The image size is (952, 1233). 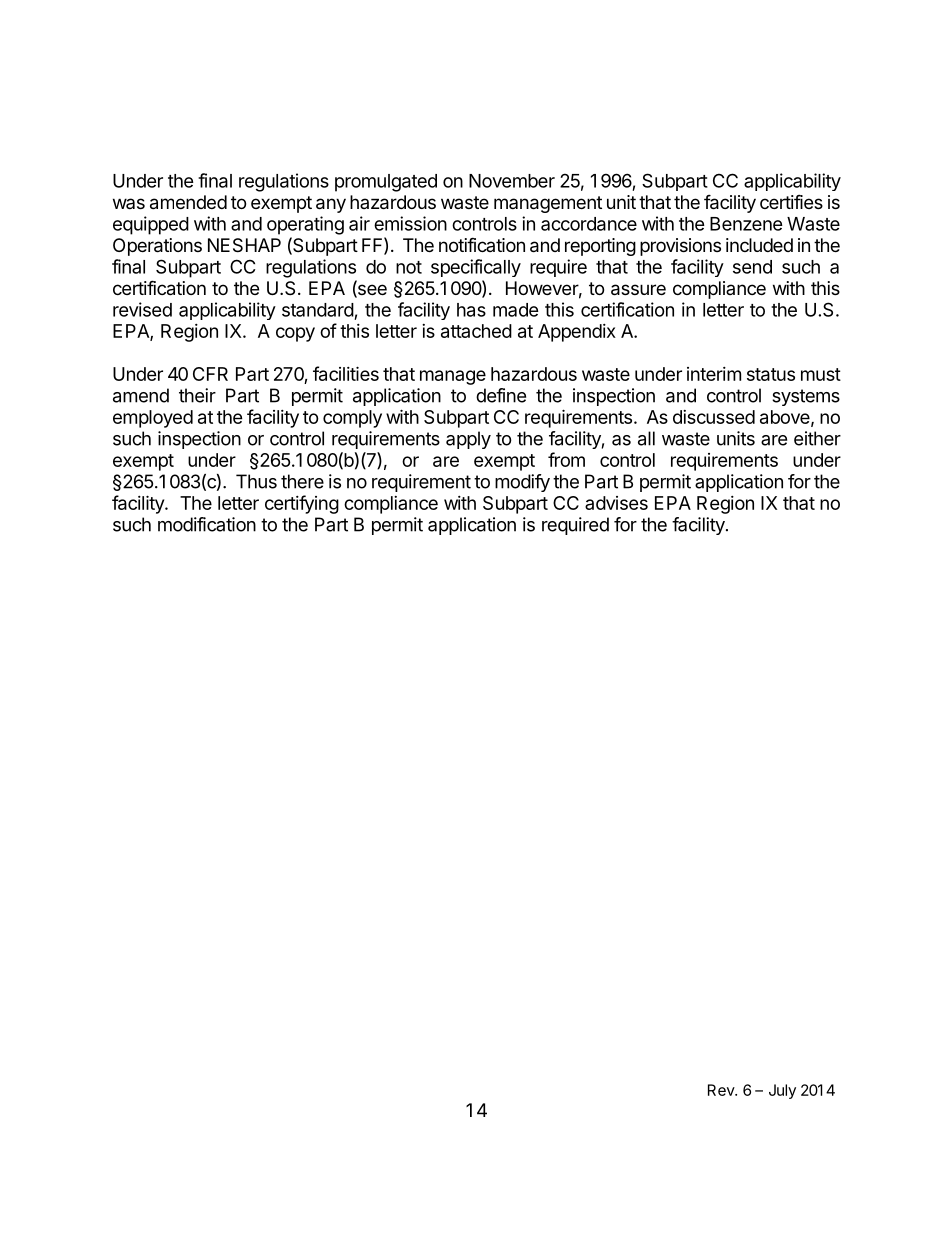 I want to click on certifying, so click(x=302, y=504).
